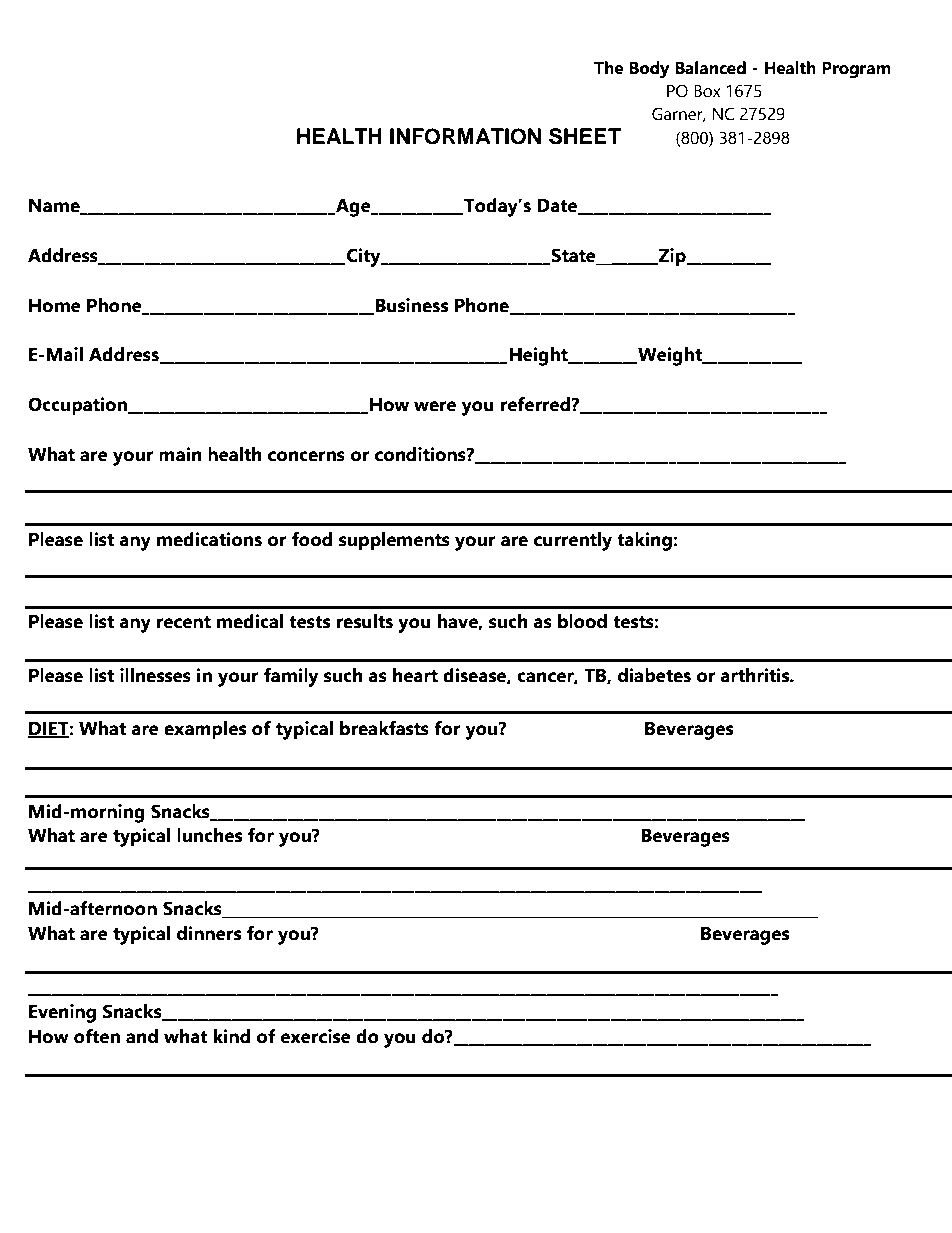 The height and width of the page is (1233, 952). I want to click on and, so click(142, 1036).
